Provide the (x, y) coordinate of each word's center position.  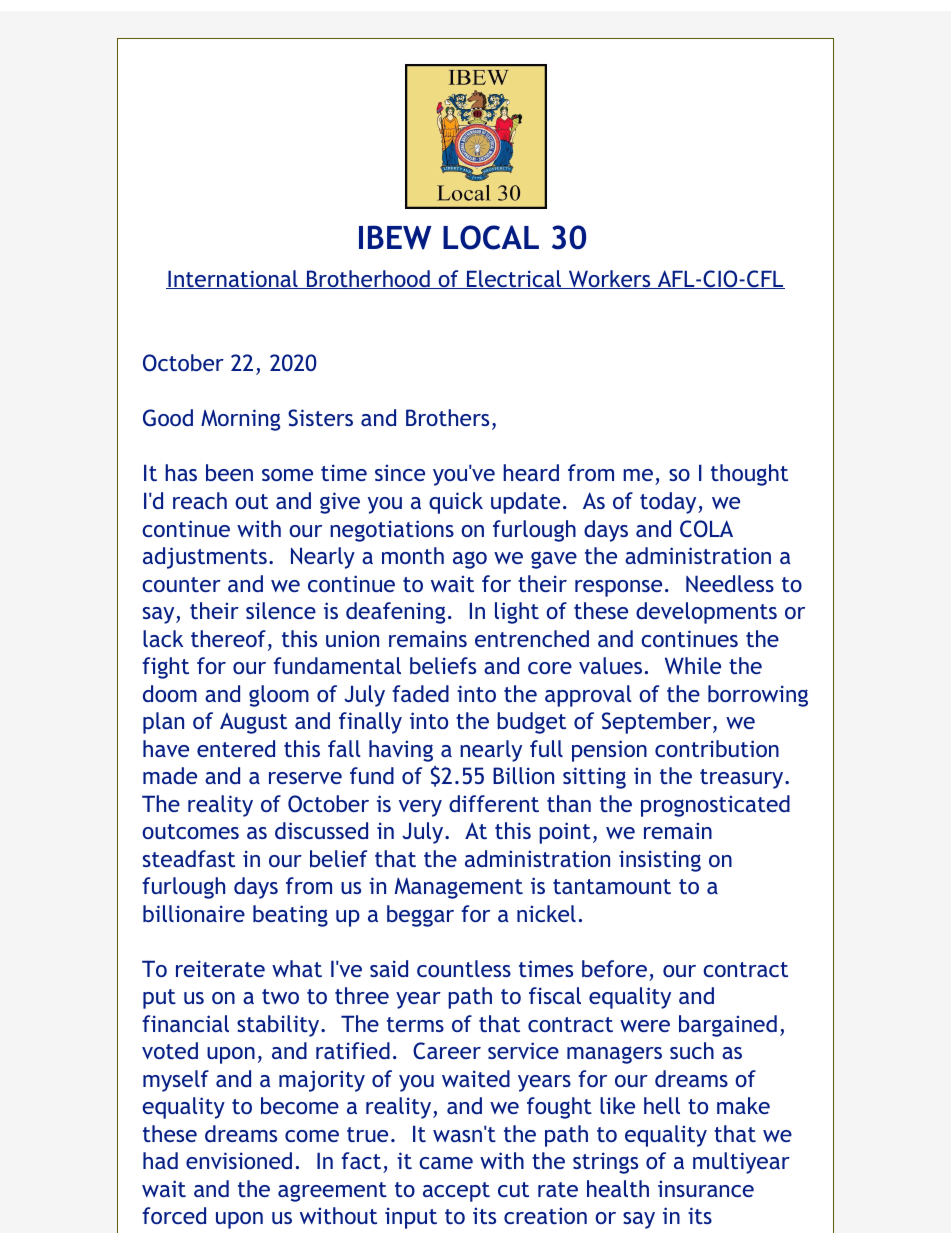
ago (470, 560)
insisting (660, 861)
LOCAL (491, 237)
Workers (610, 279)
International (233, 279)
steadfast (189, 858)
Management (459, 888)
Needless (730, 583)
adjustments (205, 558)
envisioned (239, 1160)
